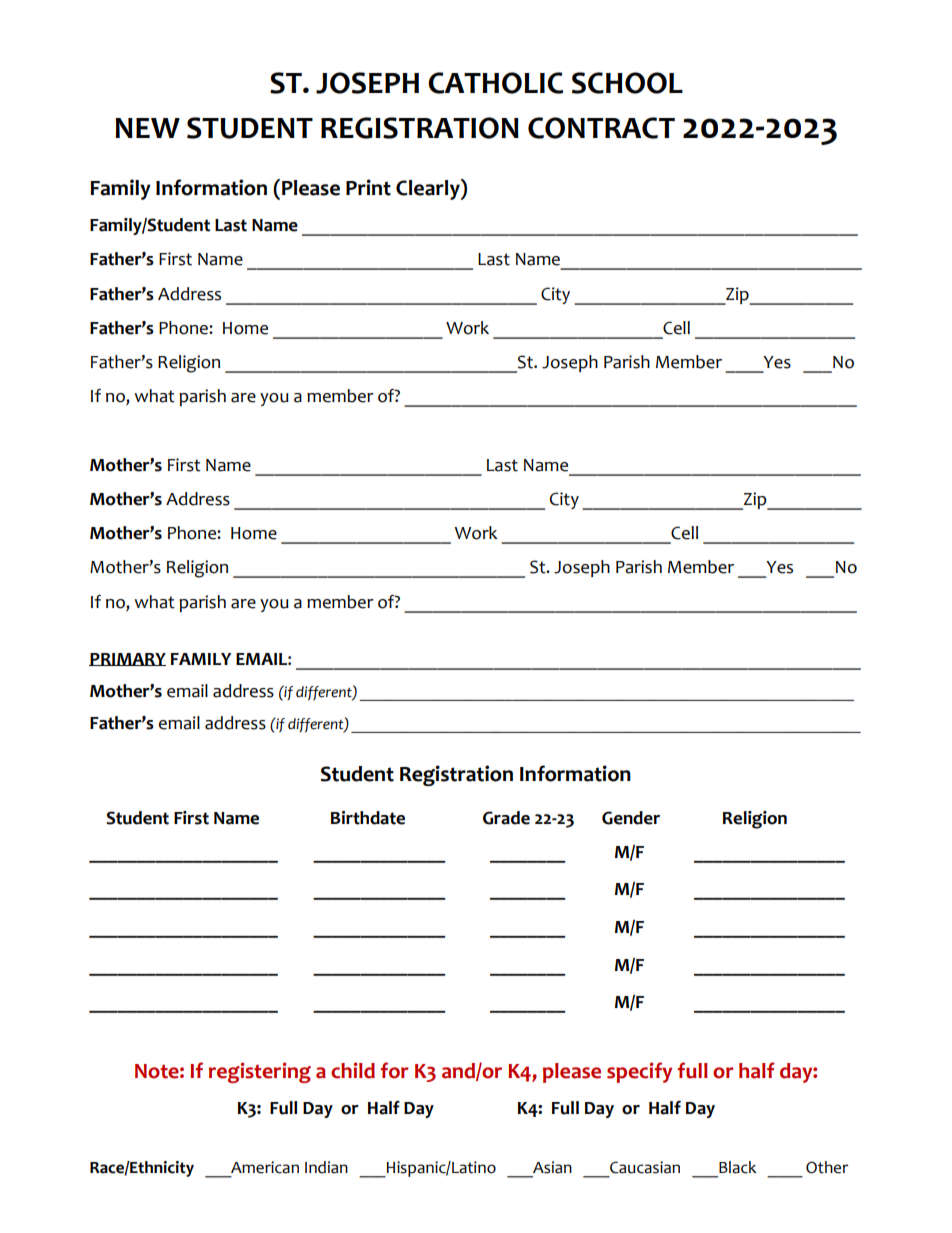 The image size is (952, 1233). I want to click on specify, so click(639, 1072).
